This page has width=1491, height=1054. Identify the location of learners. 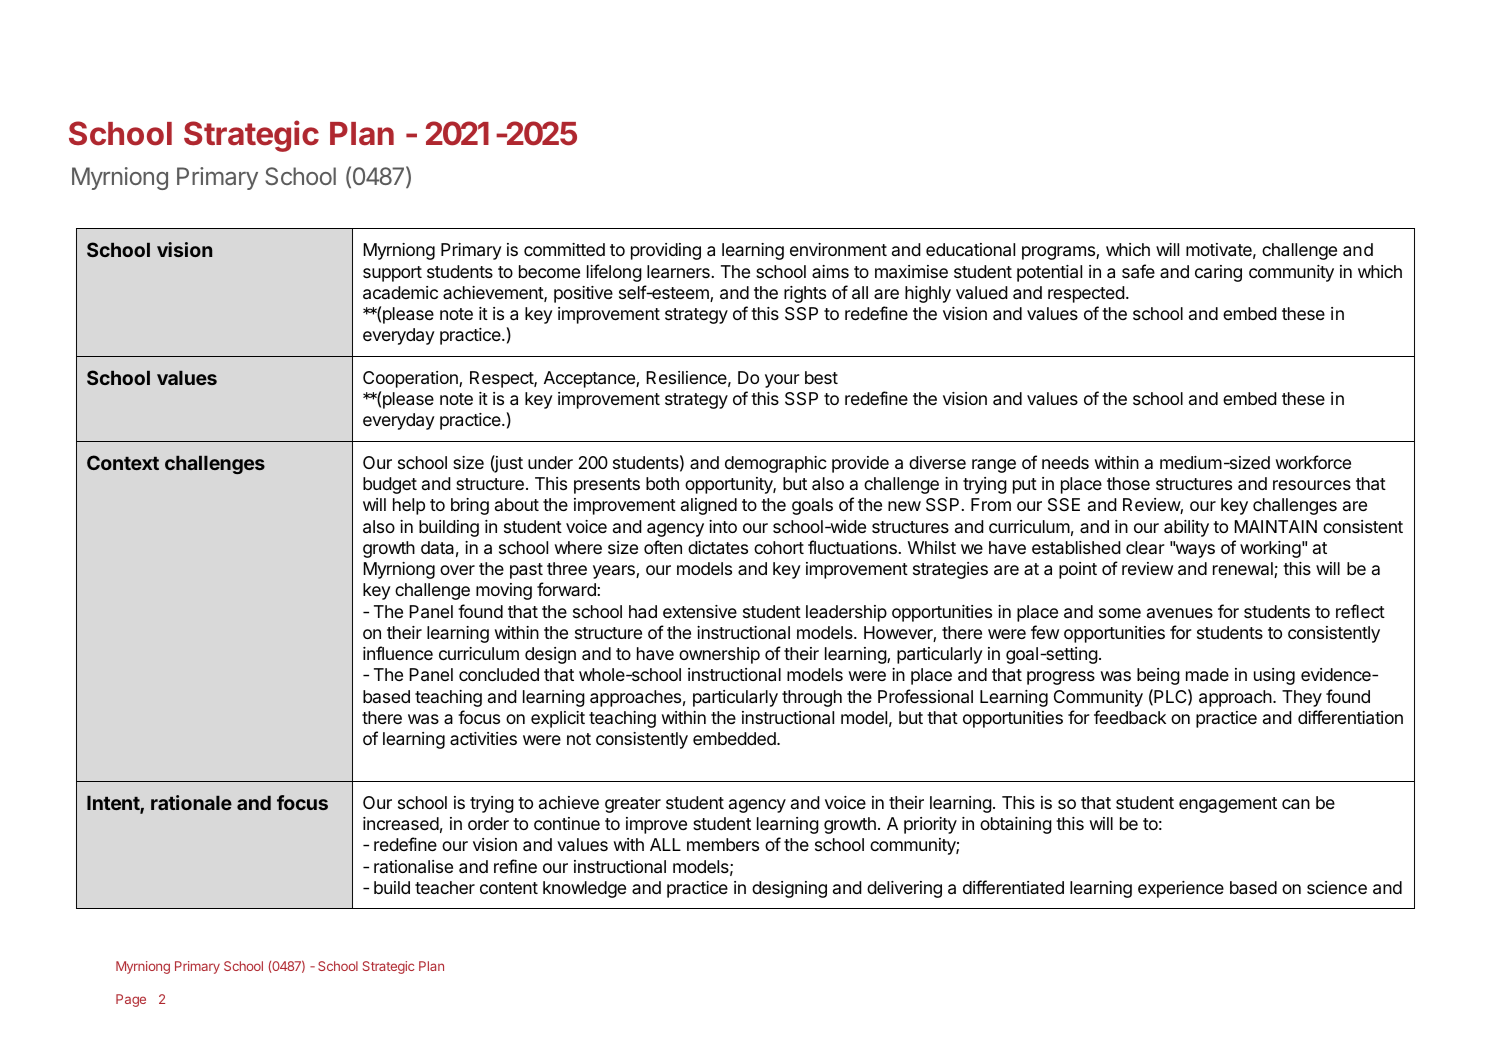
(678, 272).
